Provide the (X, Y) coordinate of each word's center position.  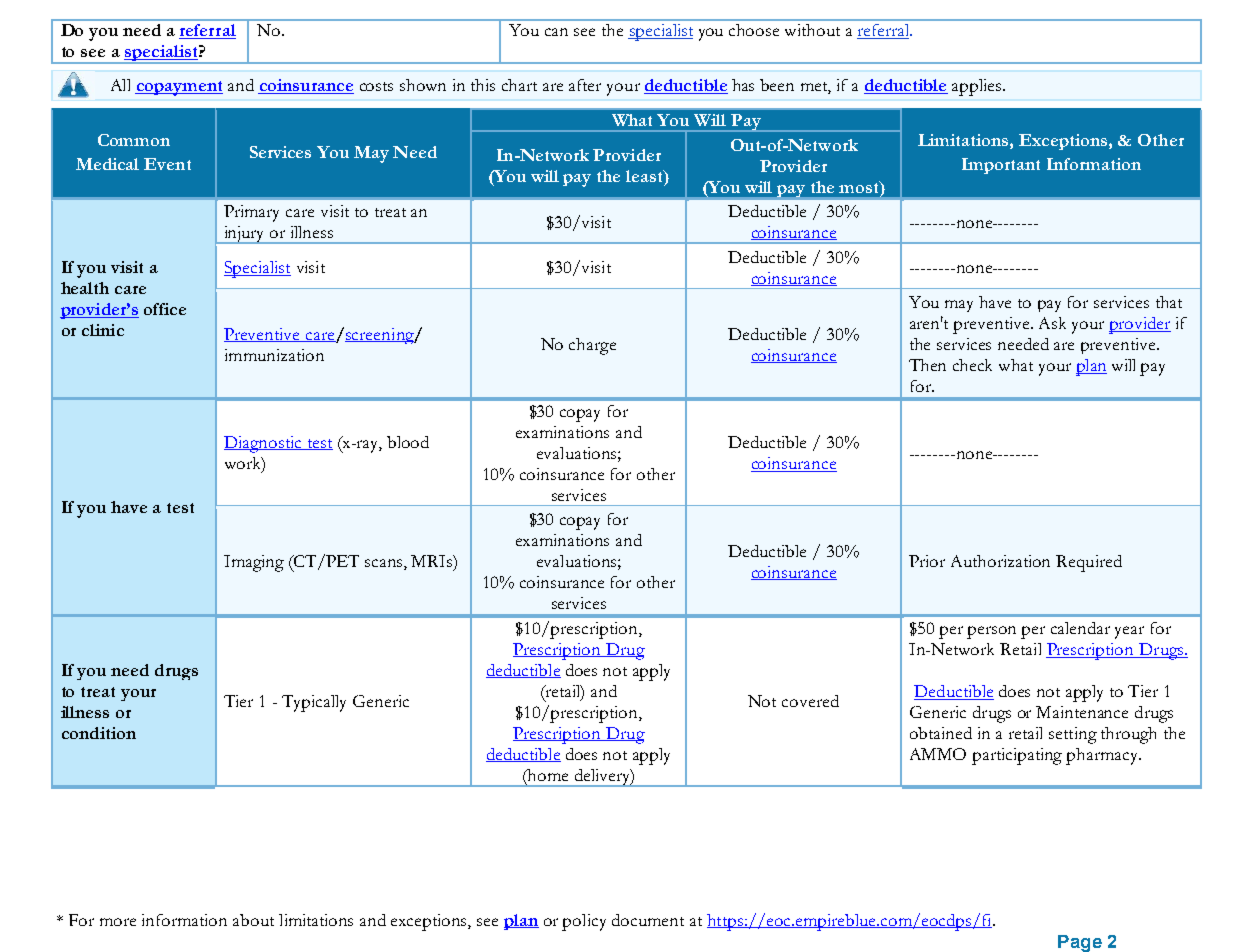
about (253, 920)
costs (376, 86)
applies (976, 87)
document (648, 920)
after (585, 85)
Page (1080, 943)
